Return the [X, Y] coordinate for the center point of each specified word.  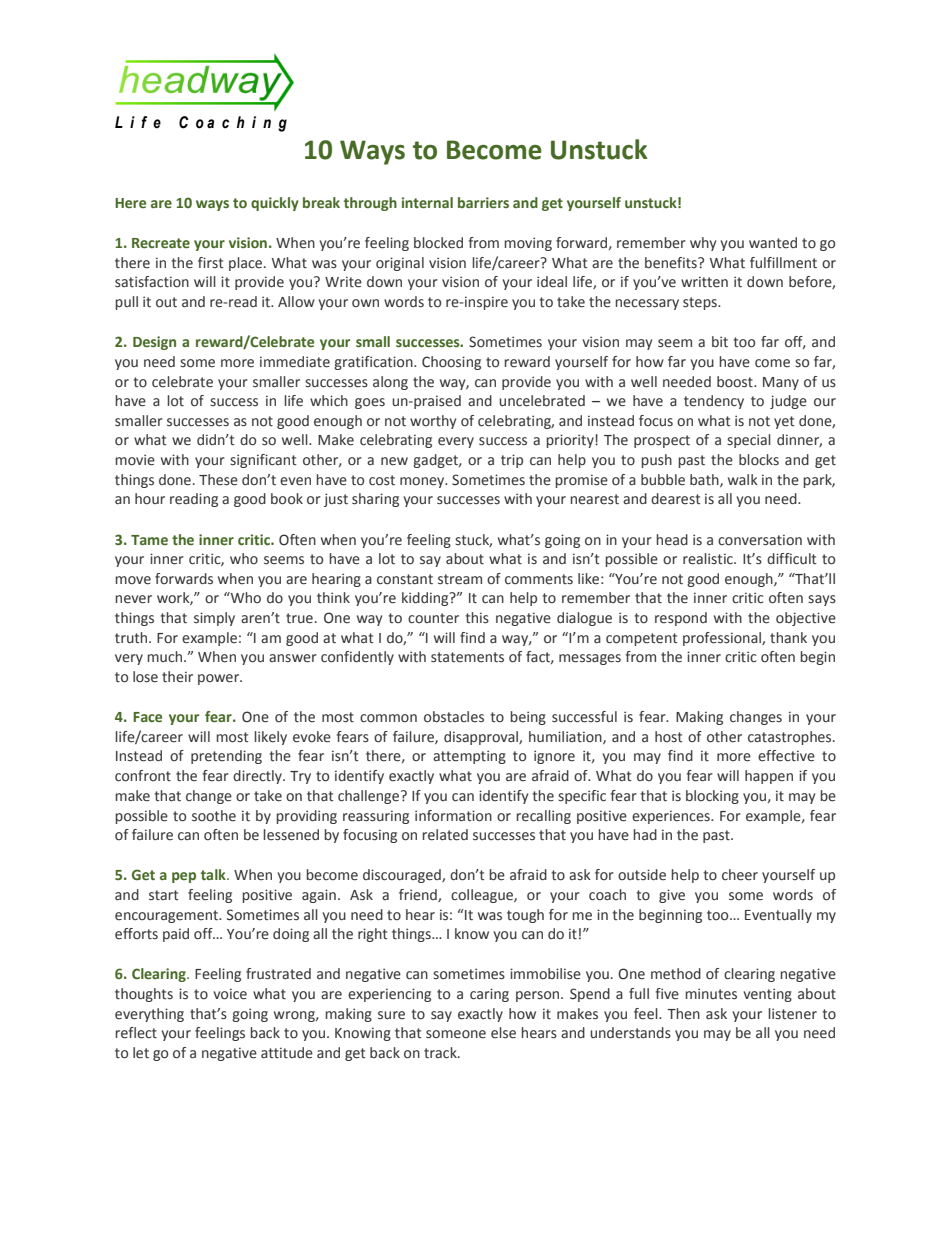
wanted [773, 242]
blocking [712, 797]
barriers [483, 202]
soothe [214, 816]
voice [230, 994]
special [749, 441]
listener [792, 1014]
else [503, 1033]
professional [723, 639]
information [453, 816]
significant [263, 461]
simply [214, 619]
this [477, 618]
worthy [433, 422]
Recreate [161, 243]
